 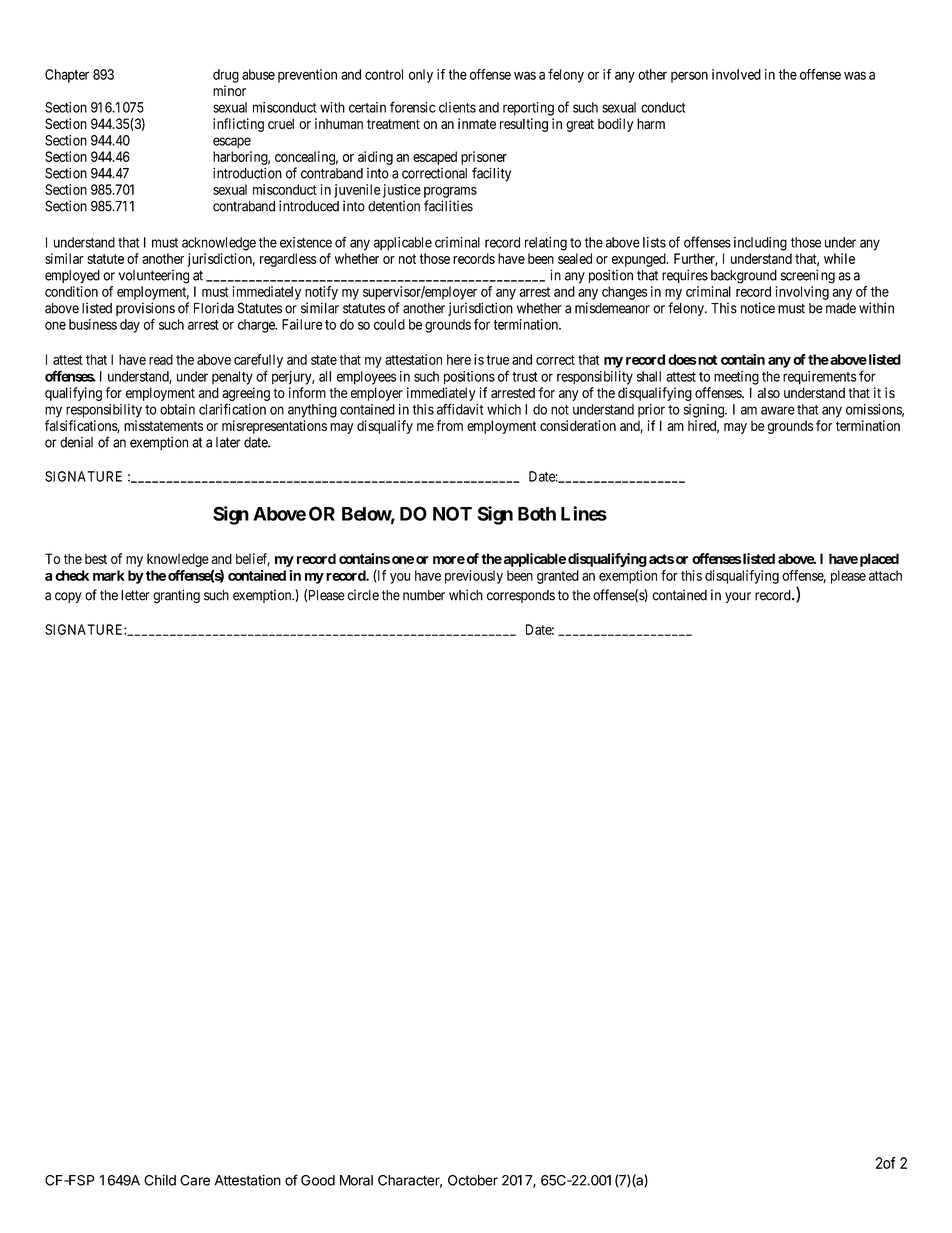 What do you see at coordinates (229, 91) in the document?
I see `minor` at bounding box center [229, 91].
